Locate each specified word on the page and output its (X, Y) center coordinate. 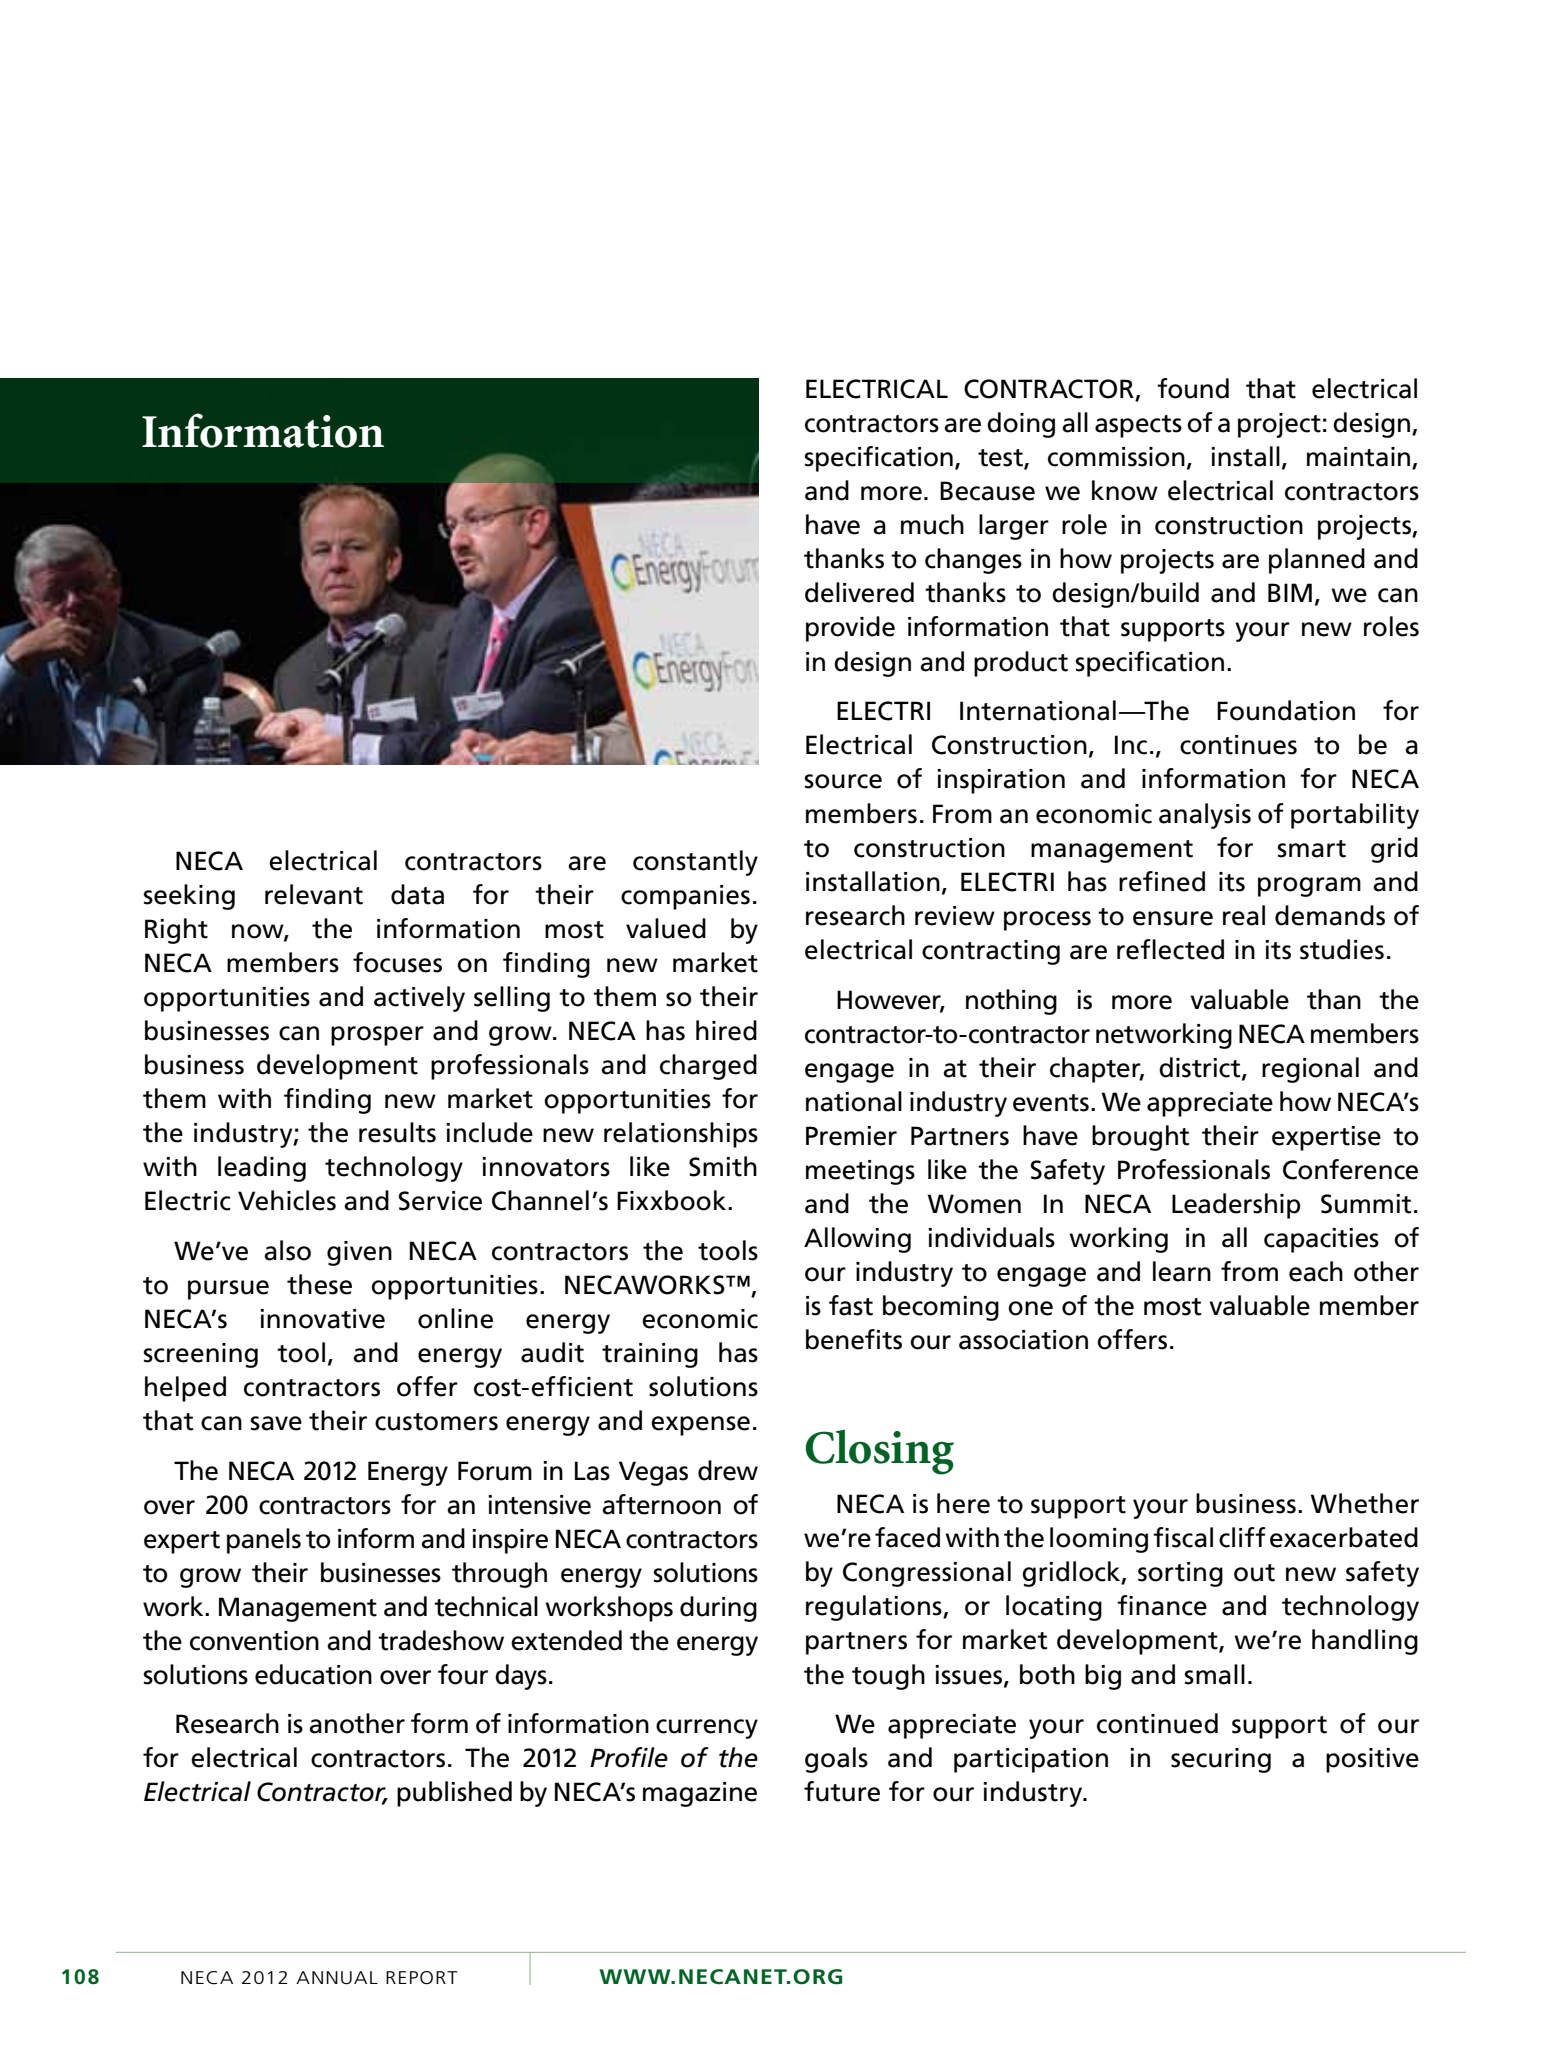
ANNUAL (337, 1978)
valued (666, 928)
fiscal (1183, 1537)
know (1125, 490)
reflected (1170, 949)
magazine (700, 1794)
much (932, 524)
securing (1221, 1760)
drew (728, 1470)
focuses (397, 962)
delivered (859, 592)
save (276, 1423)
